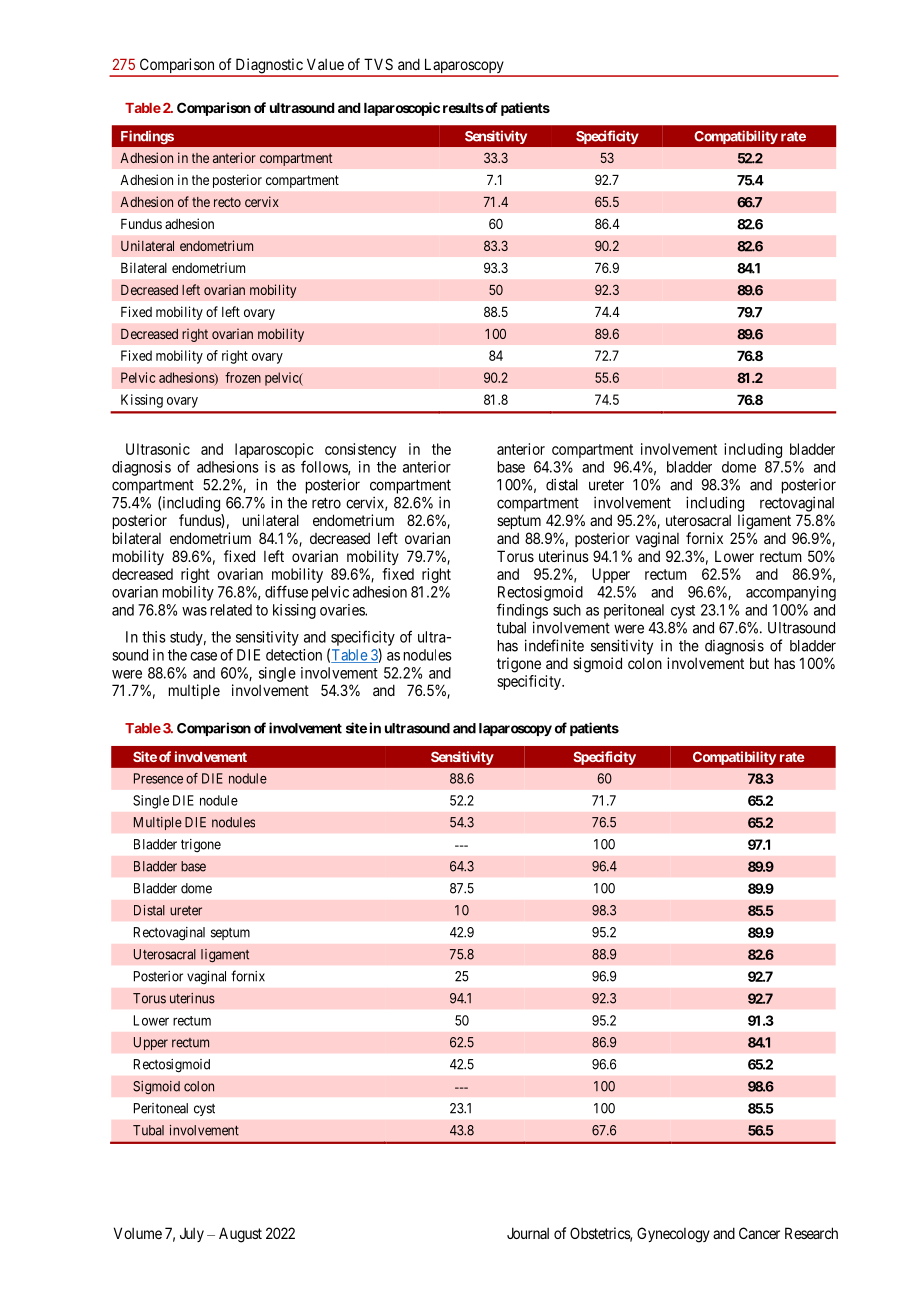 The height and width of the document is (1308, 924). I want to click on August, so click(240, 1235).
